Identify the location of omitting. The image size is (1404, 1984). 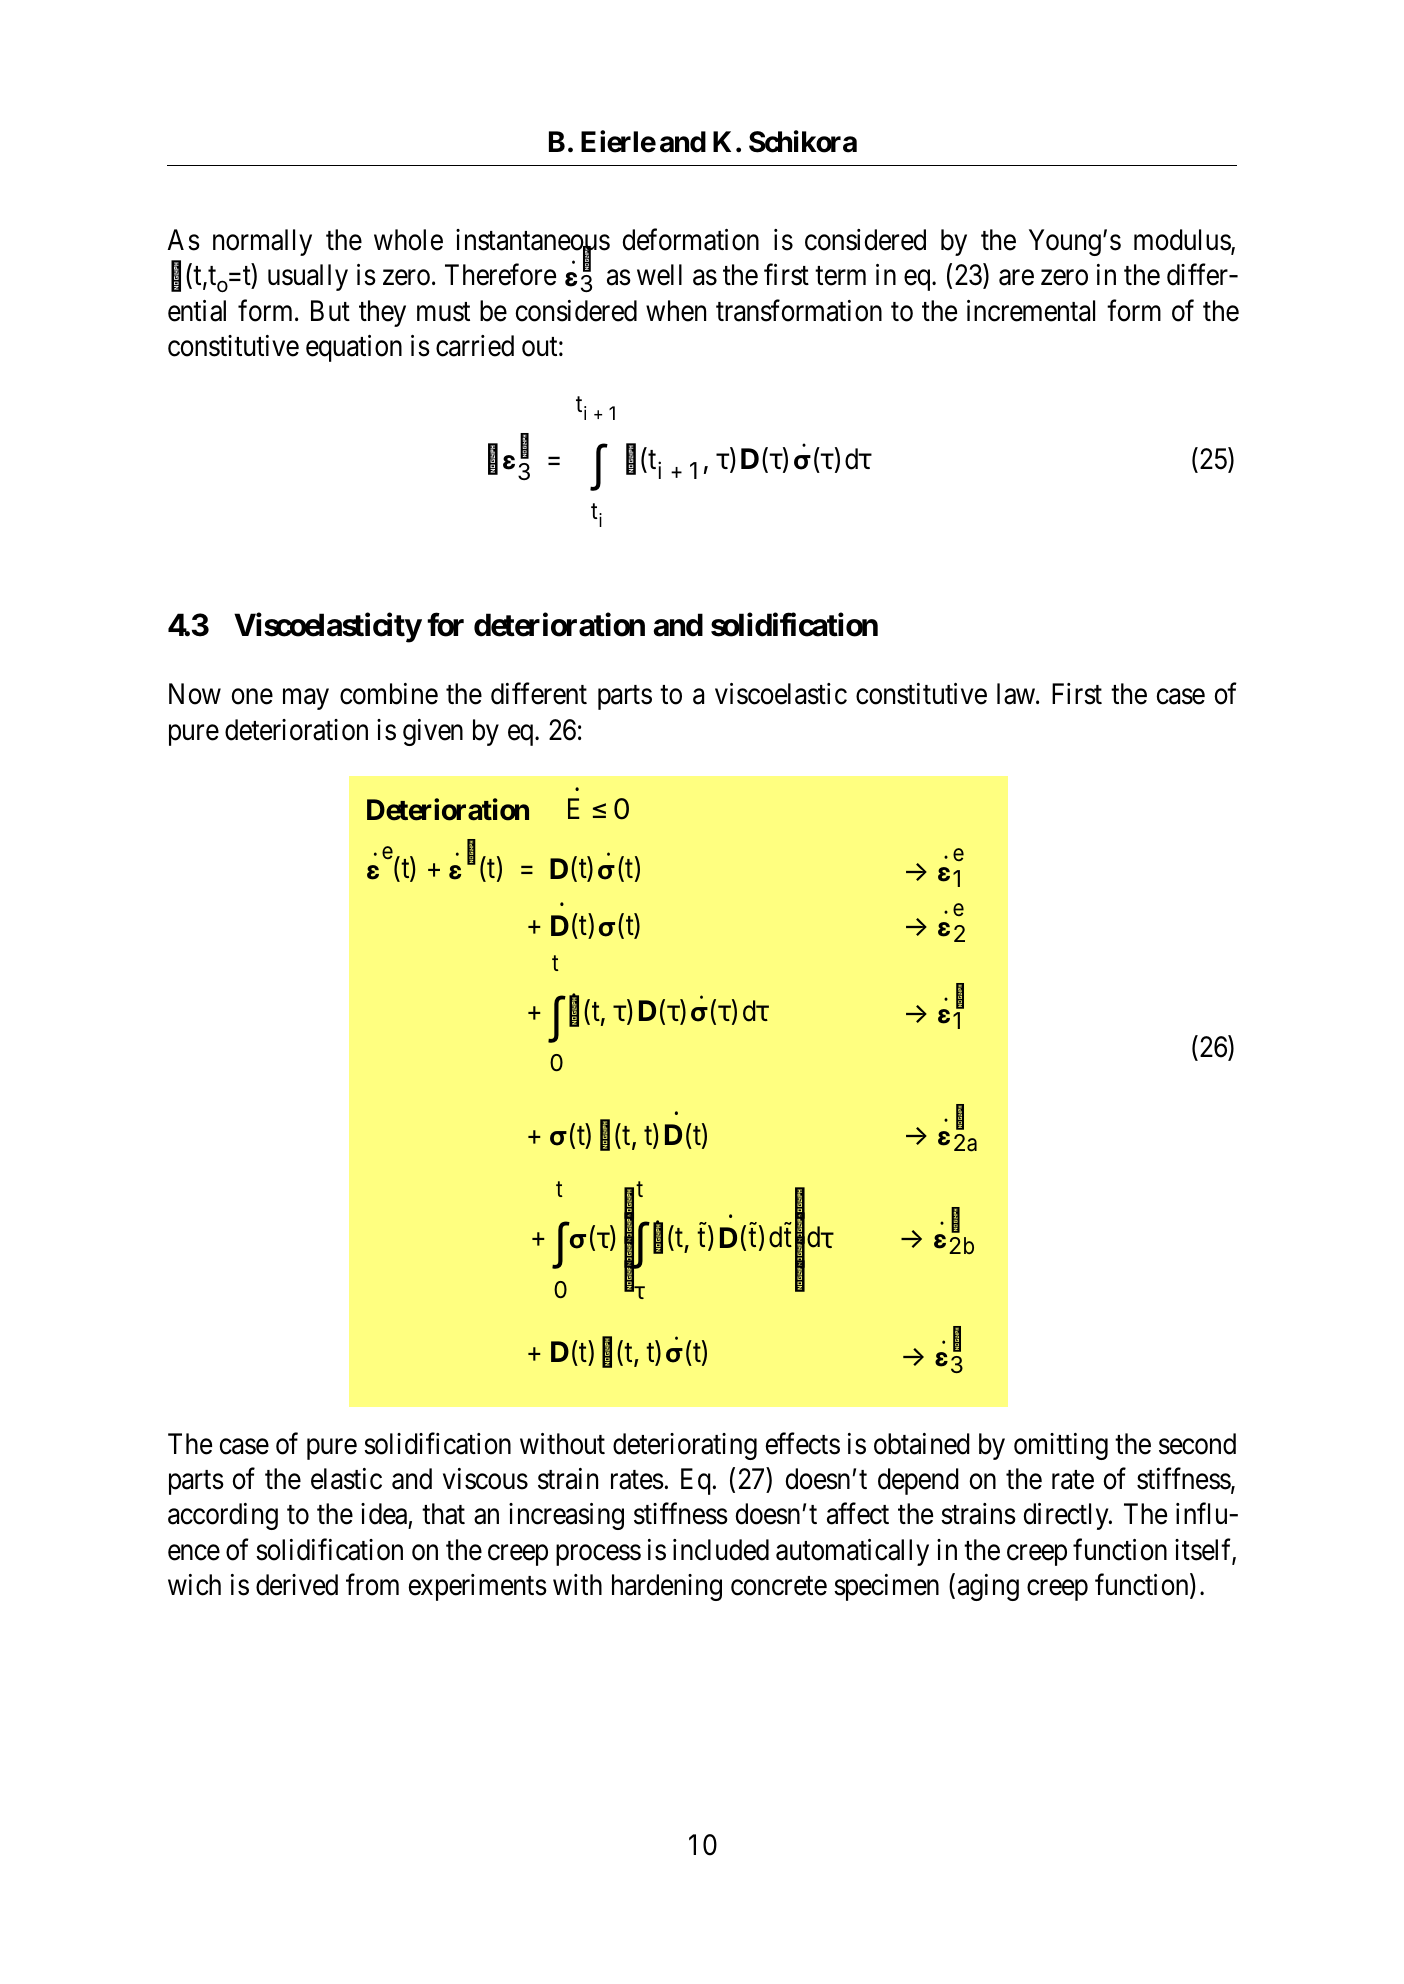
(1061, 1446).
